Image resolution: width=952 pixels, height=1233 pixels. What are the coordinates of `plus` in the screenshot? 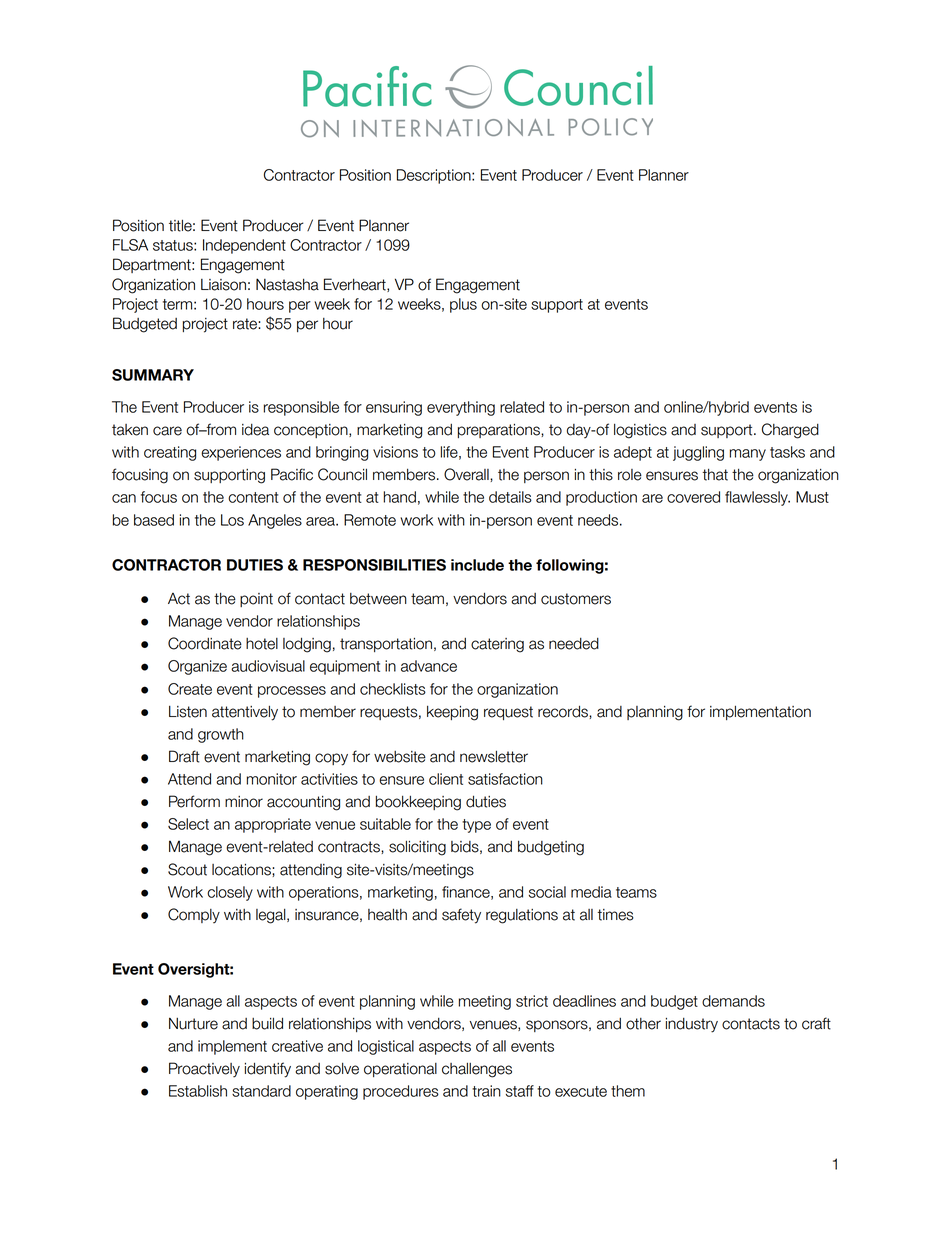 It's located at (463, 305).
